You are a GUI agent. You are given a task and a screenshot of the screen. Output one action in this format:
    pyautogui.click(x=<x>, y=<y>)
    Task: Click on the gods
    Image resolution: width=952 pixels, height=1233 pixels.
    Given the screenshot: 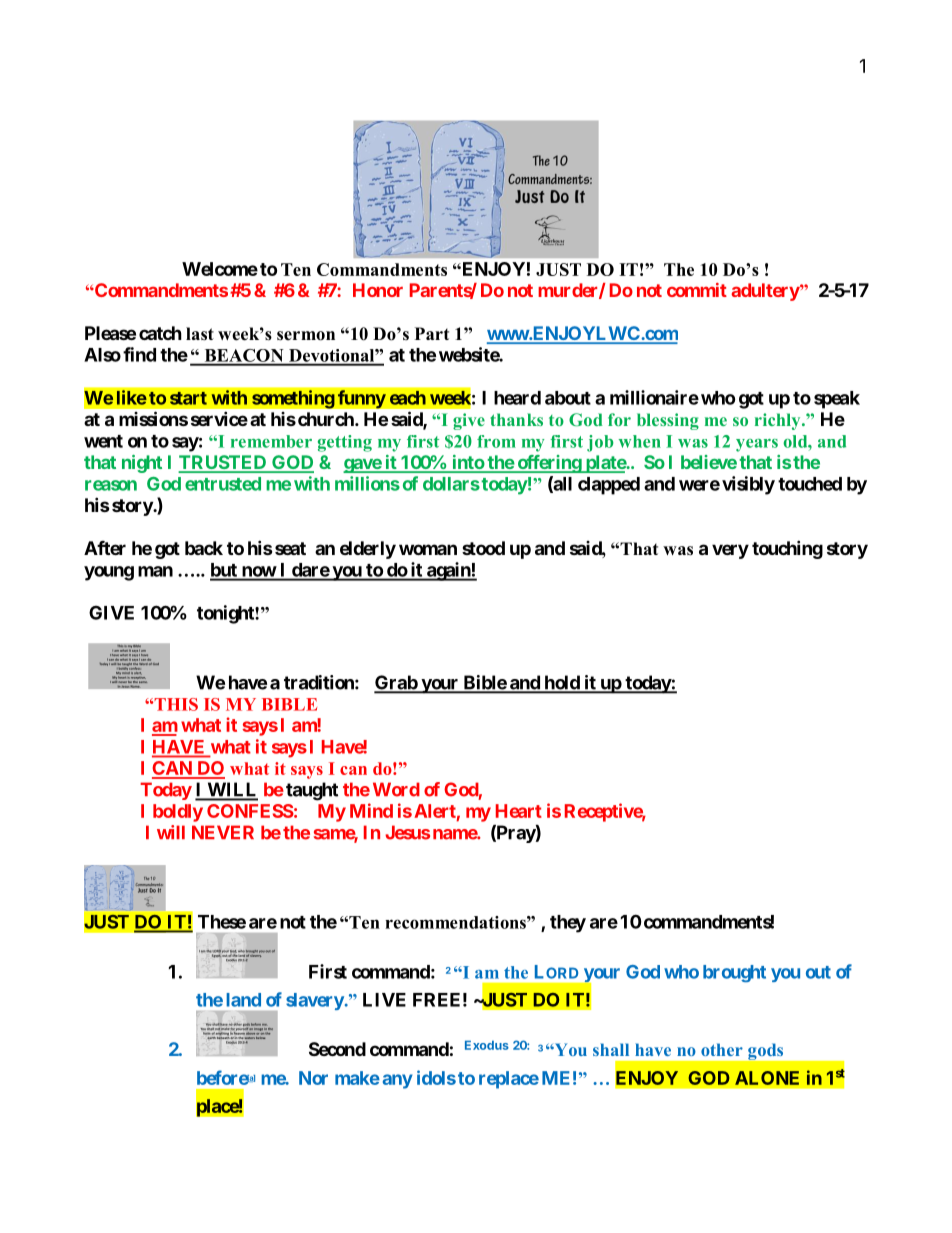 What is the action you would take?
    pyautogui.click(x=765, y=1052)
